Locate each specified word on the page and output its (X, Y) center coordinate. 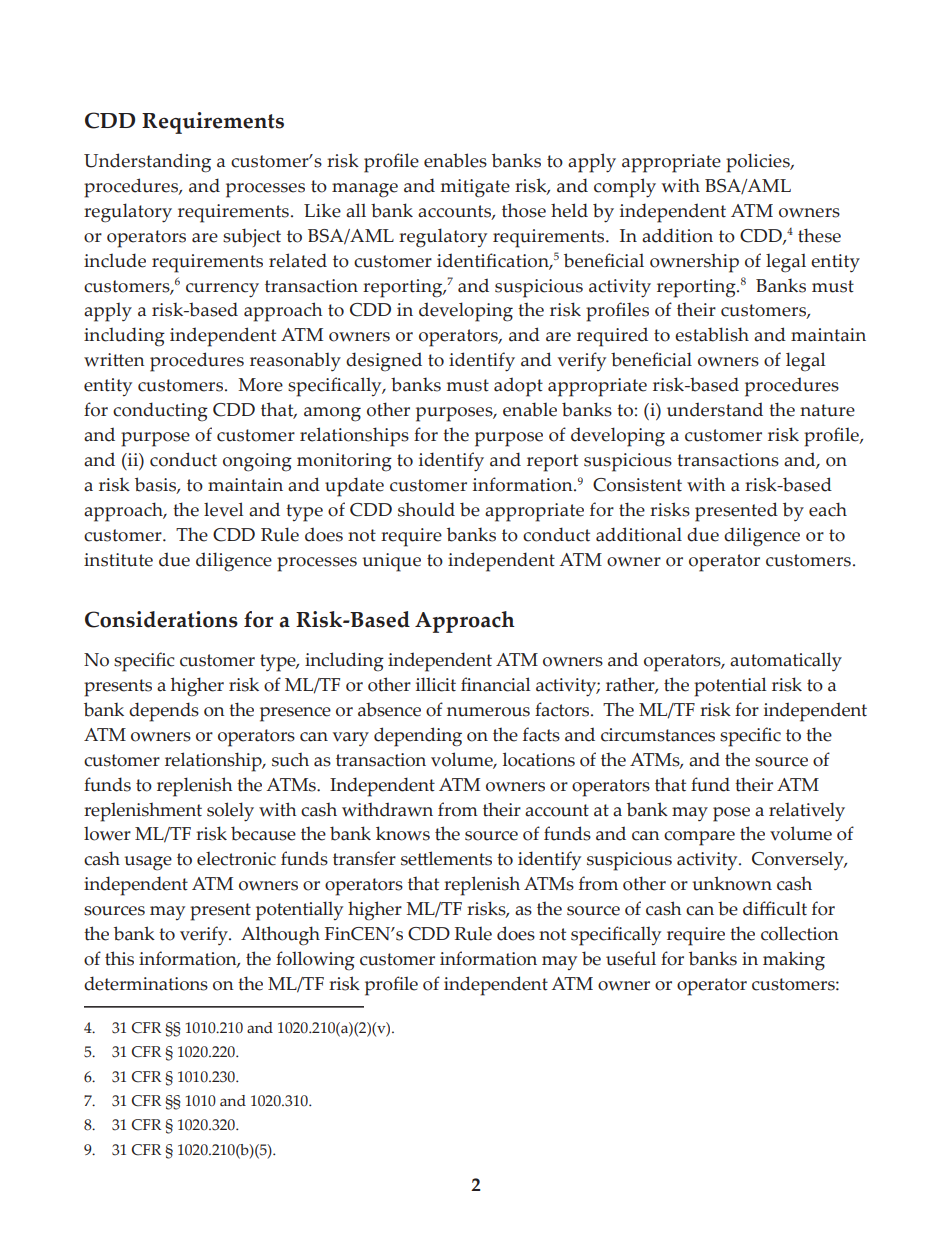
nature (827, 410)
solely (230, 812)
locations (539, 759)
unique (391, 562)
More (260, 385)
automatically (786, 661)
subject (252, 237)
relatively (807, 812)
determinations (146, 983)
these (819, 235)
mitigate (475, 188)
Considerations (161, 619)
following (315, 961)
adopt (518, 387)
